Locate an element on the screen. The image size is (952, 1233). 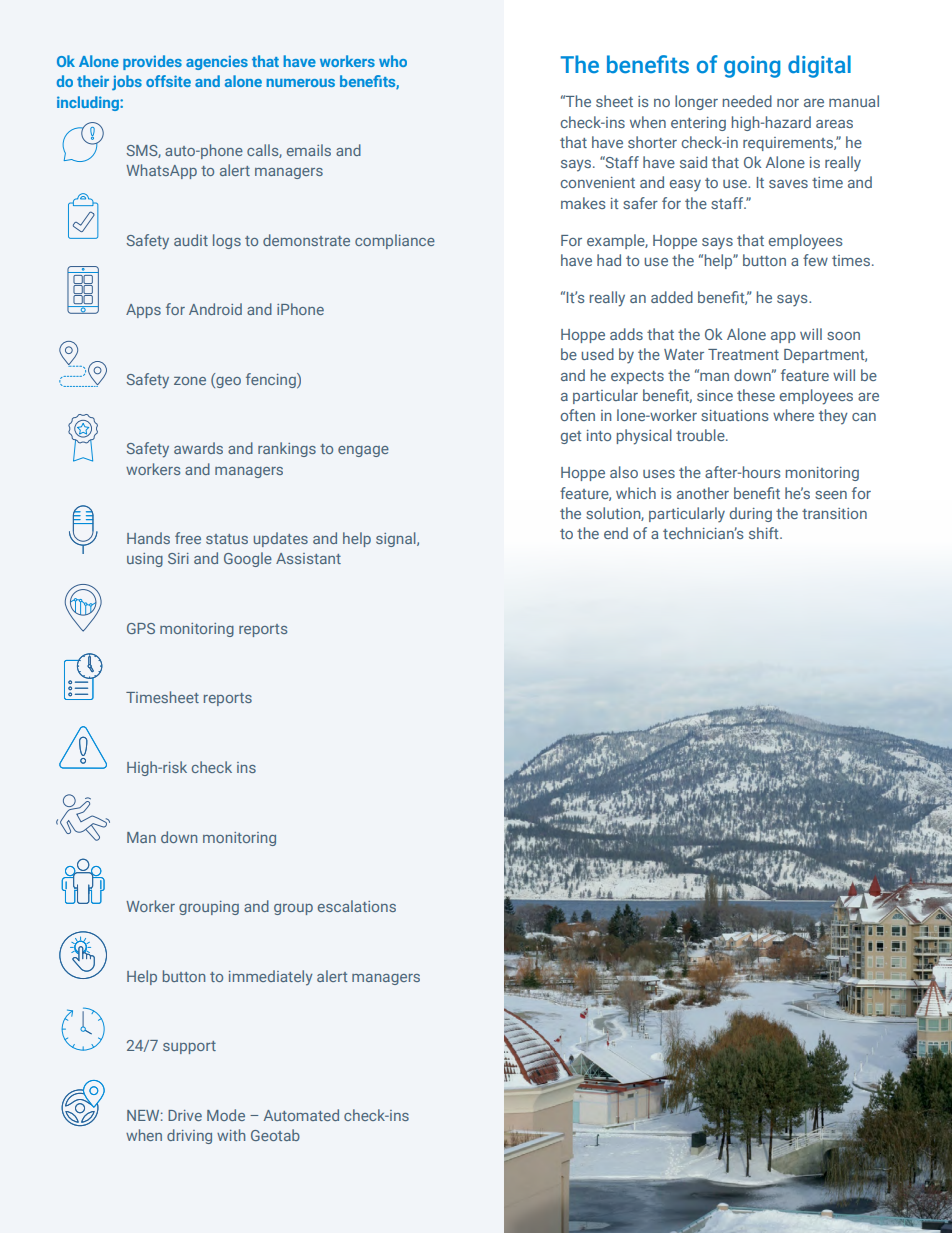
Drive is located at coordinates (185, 1115).
